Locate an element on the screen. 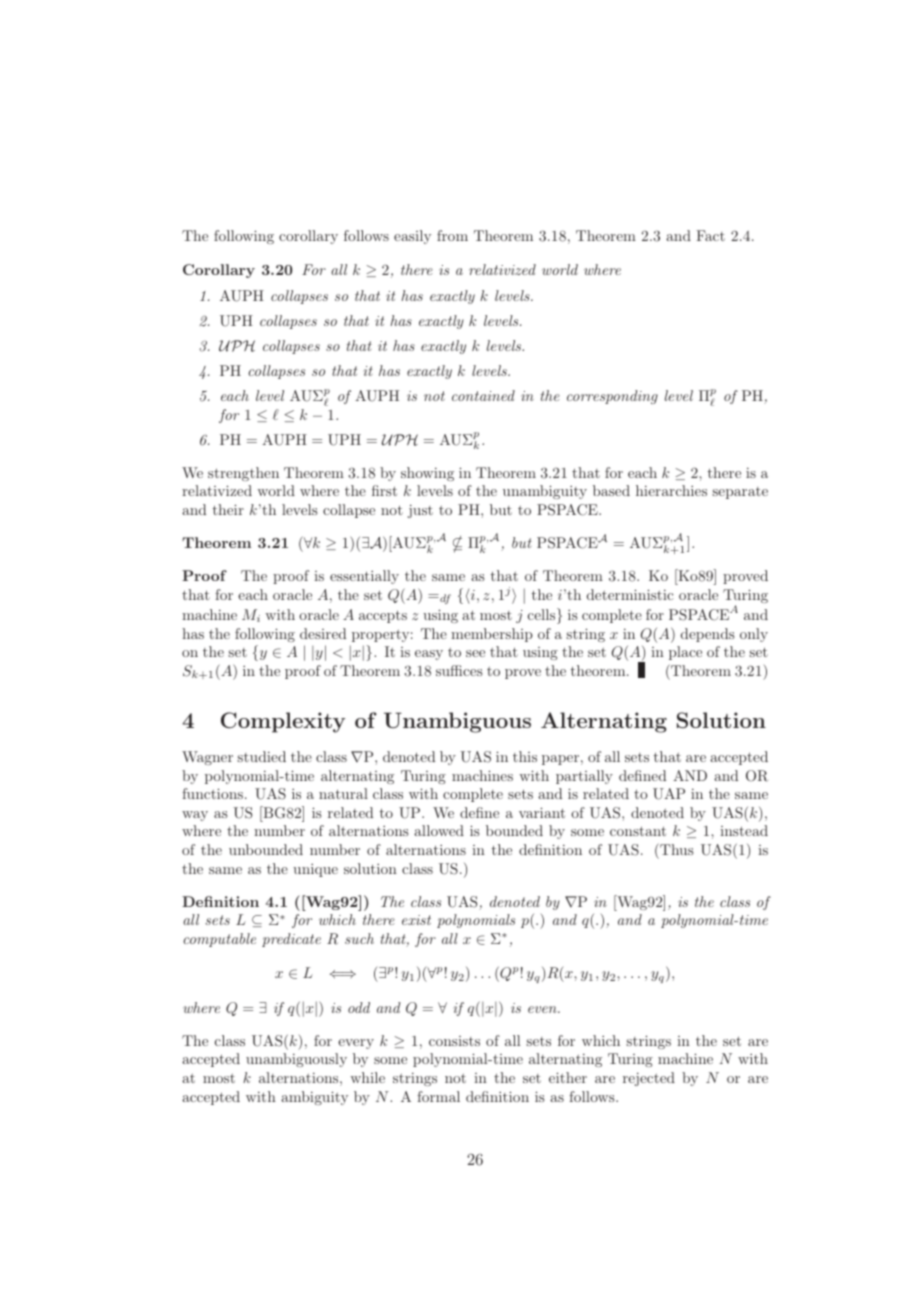  desired is located at coordinates (323, 633).
